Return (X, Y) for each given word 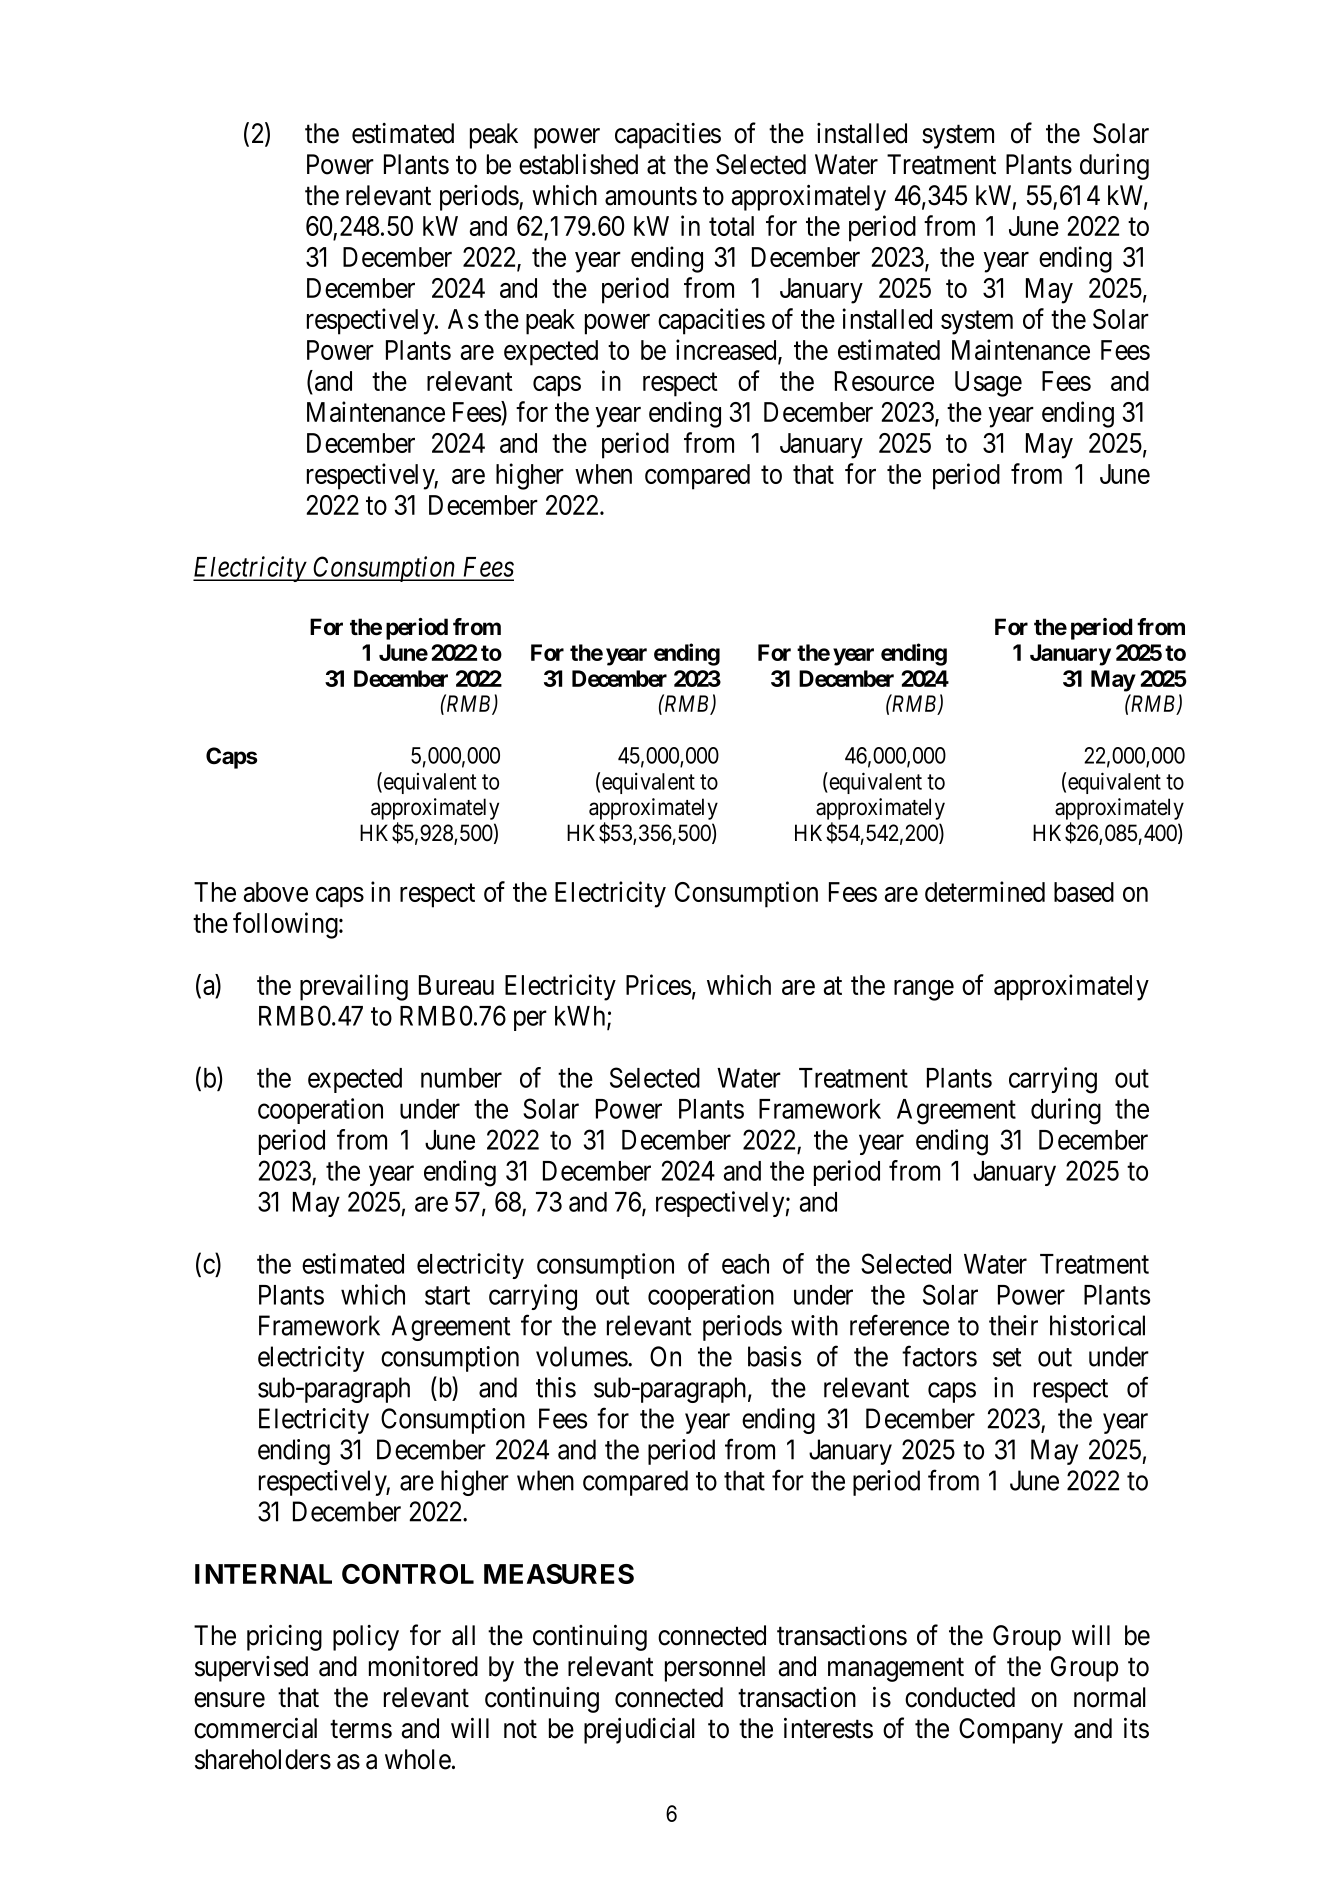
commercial (255, 1728)
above (276, 892)
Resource (884, 381)
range (924, 990)
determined (985, 891)
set (1007, 1357)
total (731, 226)
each (745, 1264)
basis (774, 1356)
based (1084, 892)
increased (727, 351)
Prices (658, 984)
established (578, 164)
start (447, 1296)
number (461, 1078)
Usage (988, 384)
